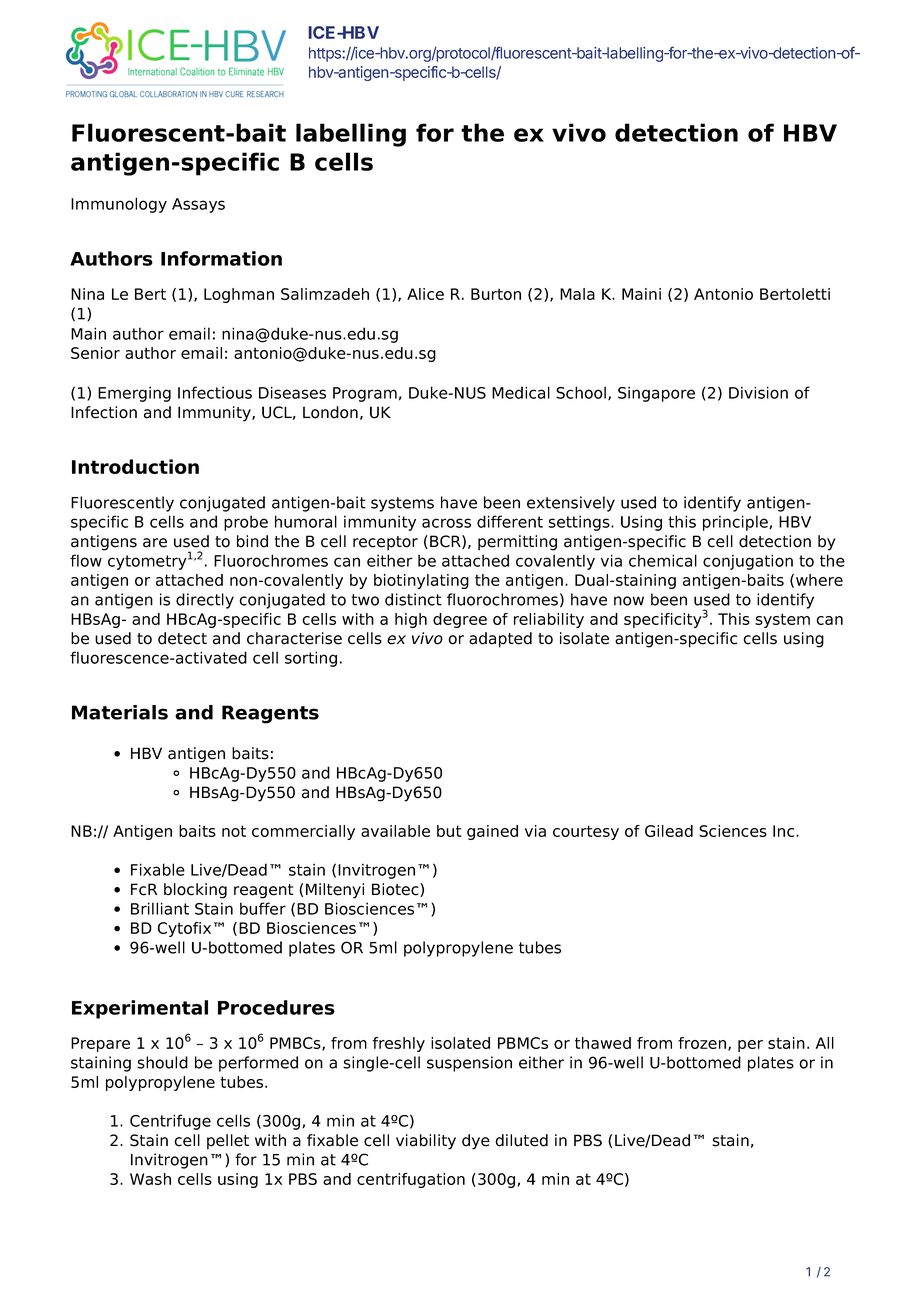  Describe the element at coordinates (120, 712) in the screenshot. I see `Materials` at that location.
